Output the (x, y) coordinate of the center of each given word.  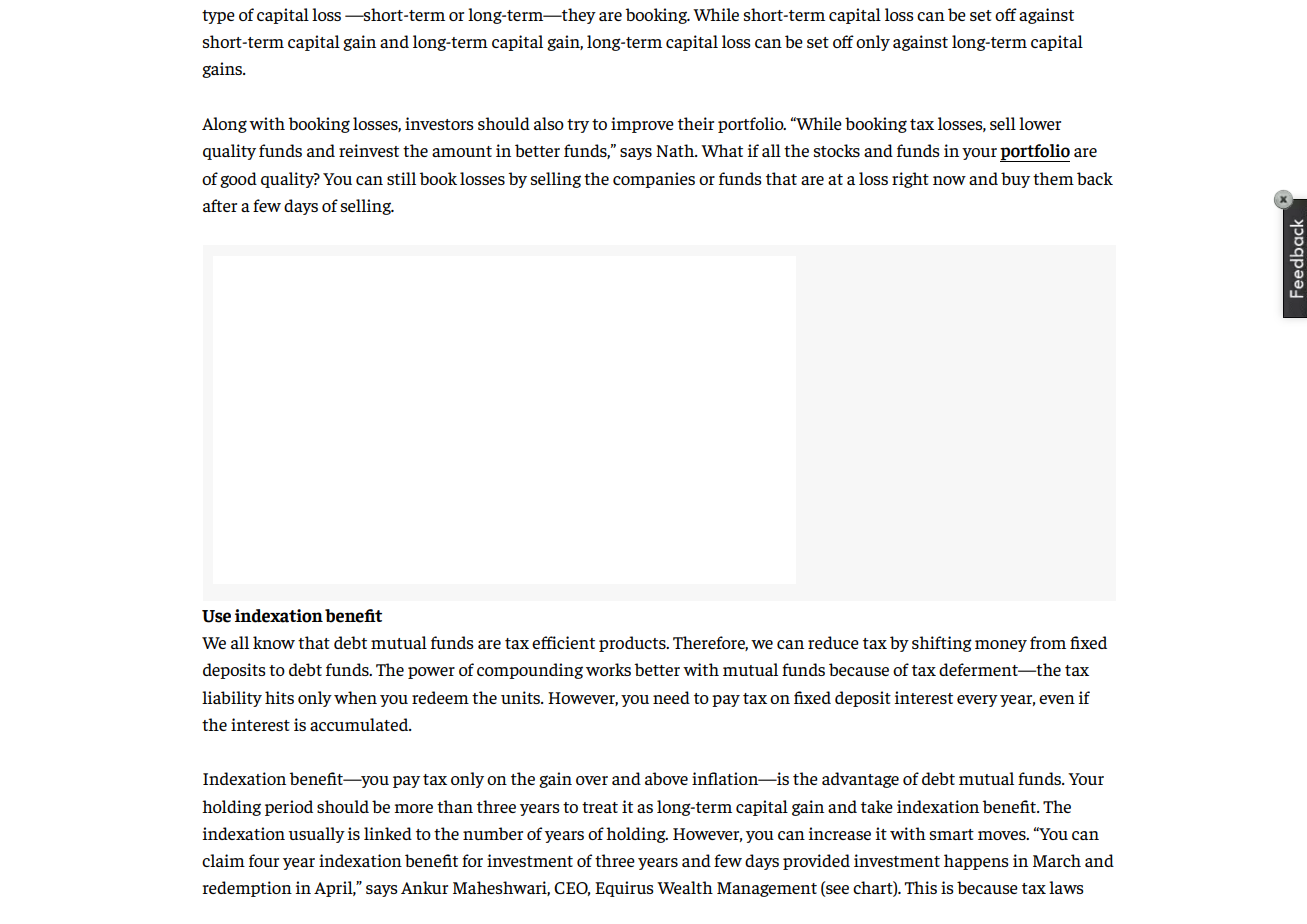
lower (1040, 123)
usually (316, 835)
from (1048, 642)
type (218, 17)
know (274, 642)
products (633, 644)
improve (642, 125)
